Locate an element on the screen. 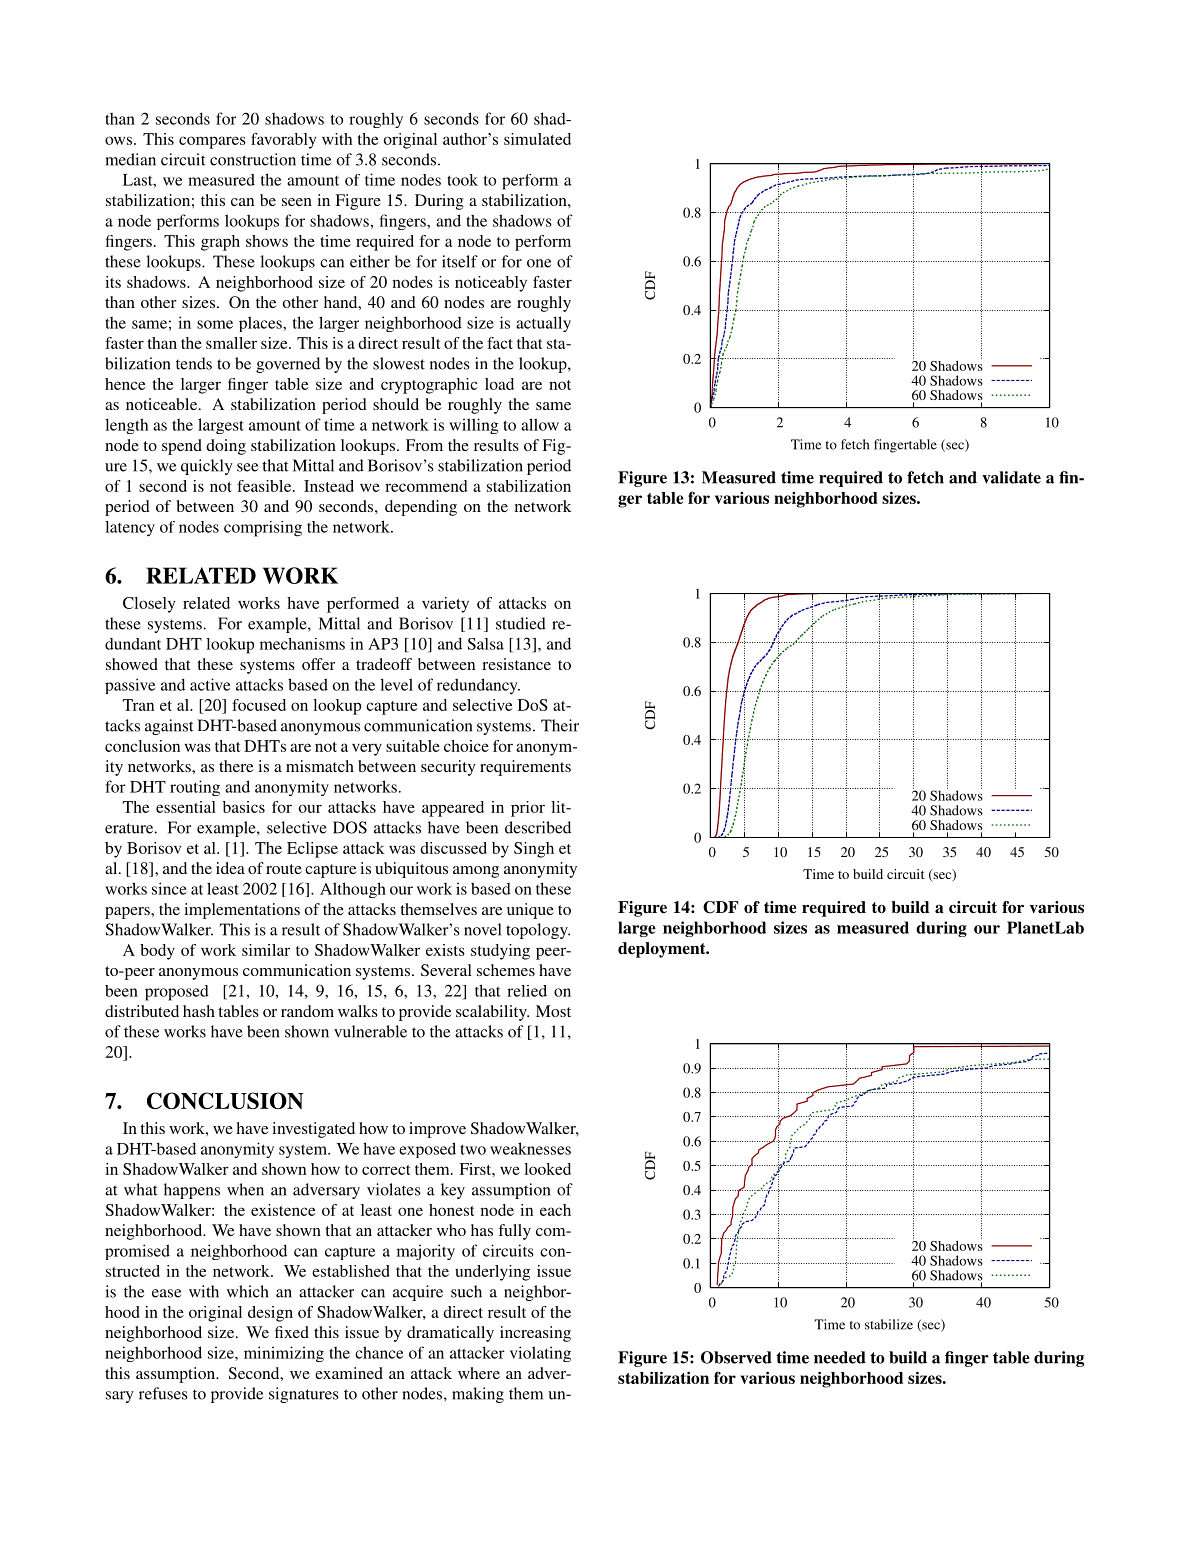 Image resolution: width=1194 pixels, height=1545 pixels. Most is located at coordinates (553, 1011).
